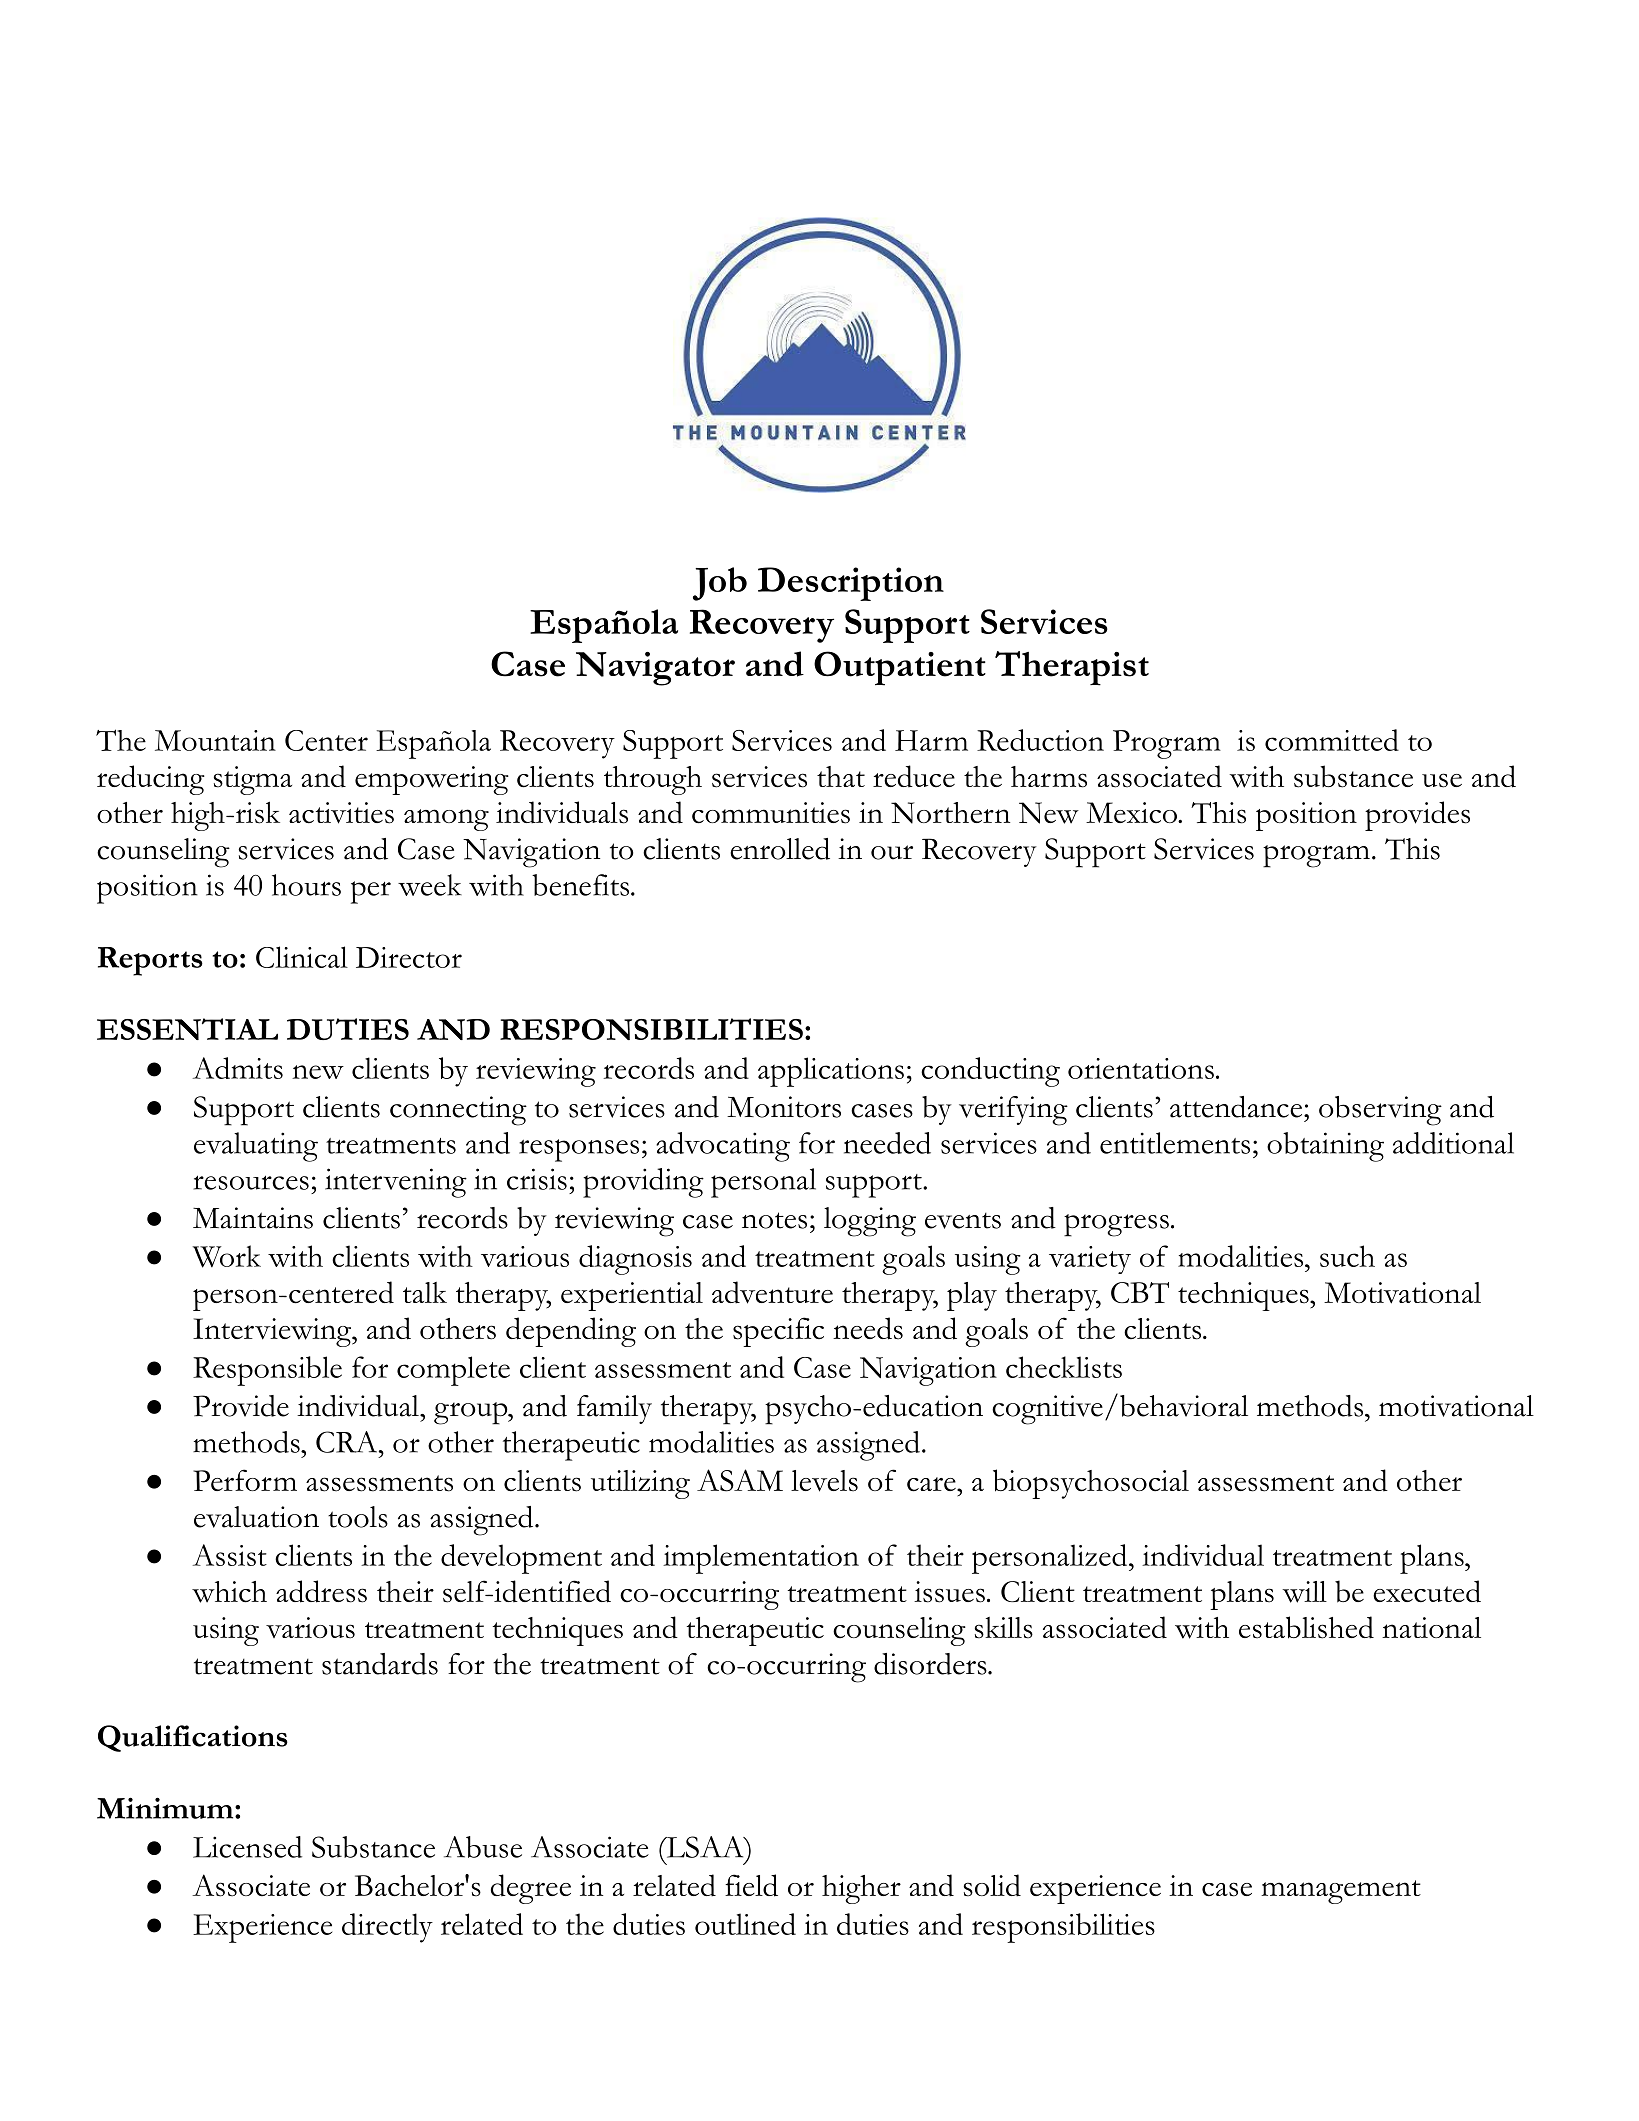  What do you see at coordinates (1332, 740) in the screenshot?
I see `committed` at bounding box center [1332, 740].
